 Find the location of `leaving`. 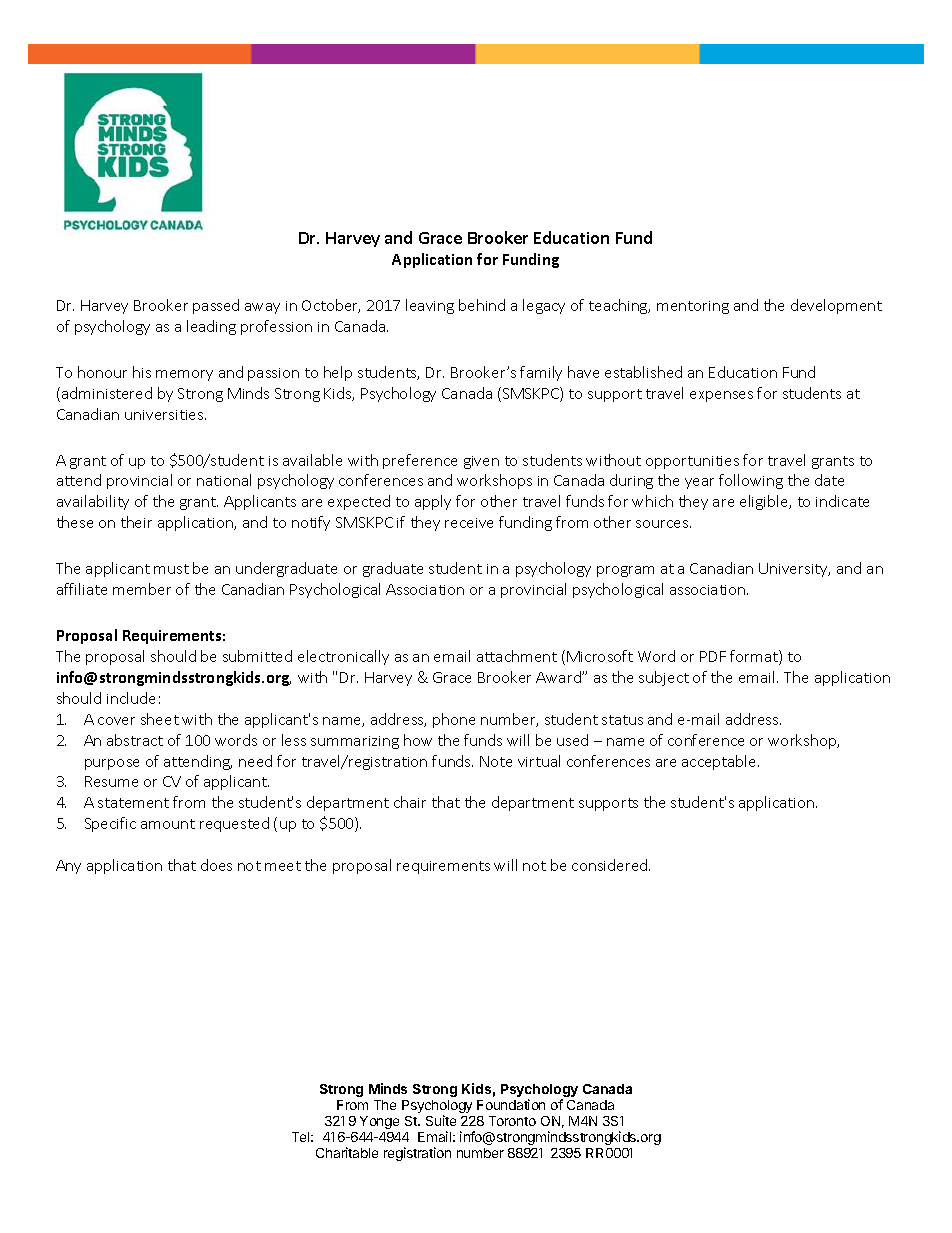

leaving is located at coordinates (430, 306).
